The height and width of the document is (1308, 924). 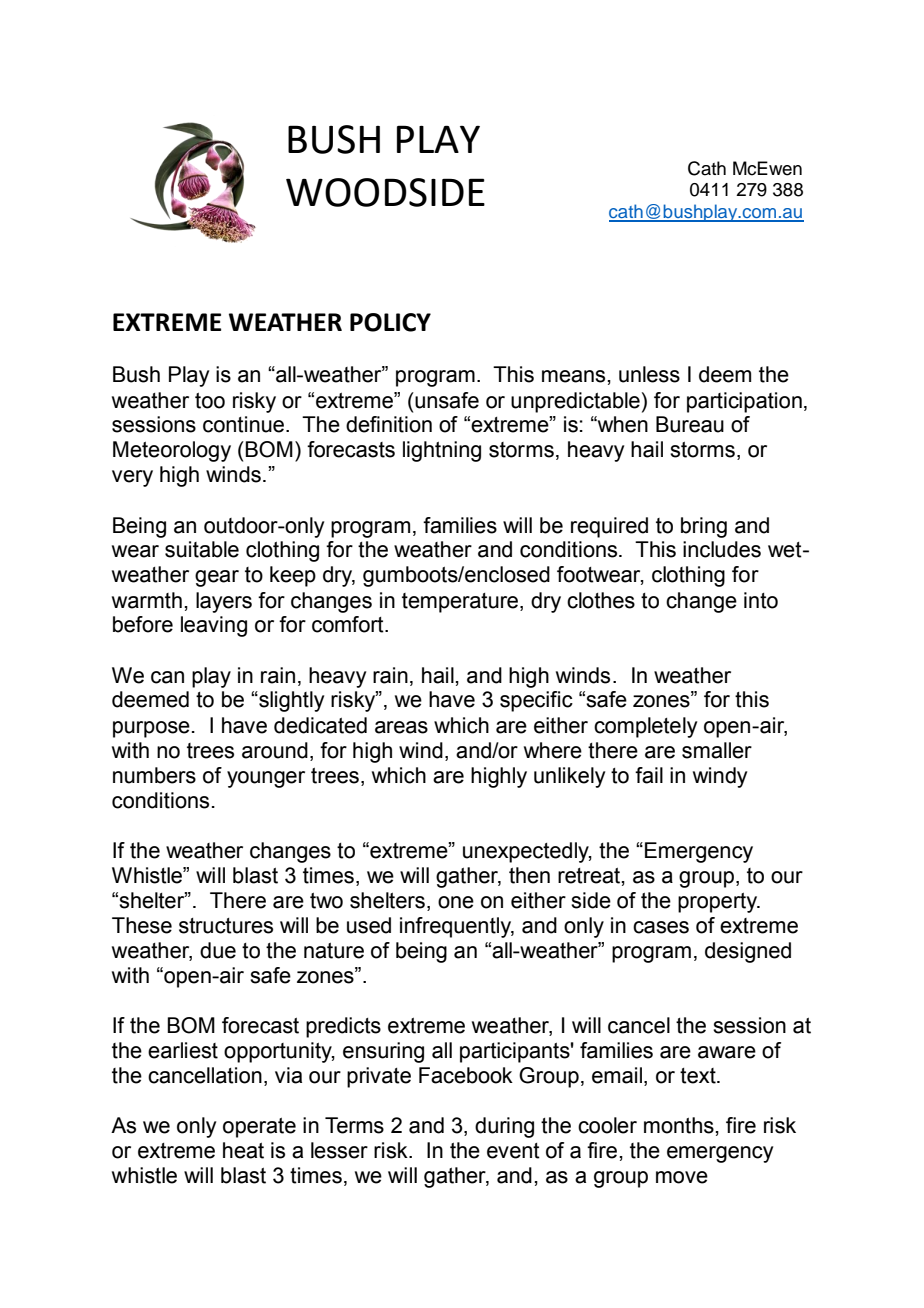 What do you see at coordinates (401, 727) in the document?
I see `areas` at bounding box center [401, 727].
